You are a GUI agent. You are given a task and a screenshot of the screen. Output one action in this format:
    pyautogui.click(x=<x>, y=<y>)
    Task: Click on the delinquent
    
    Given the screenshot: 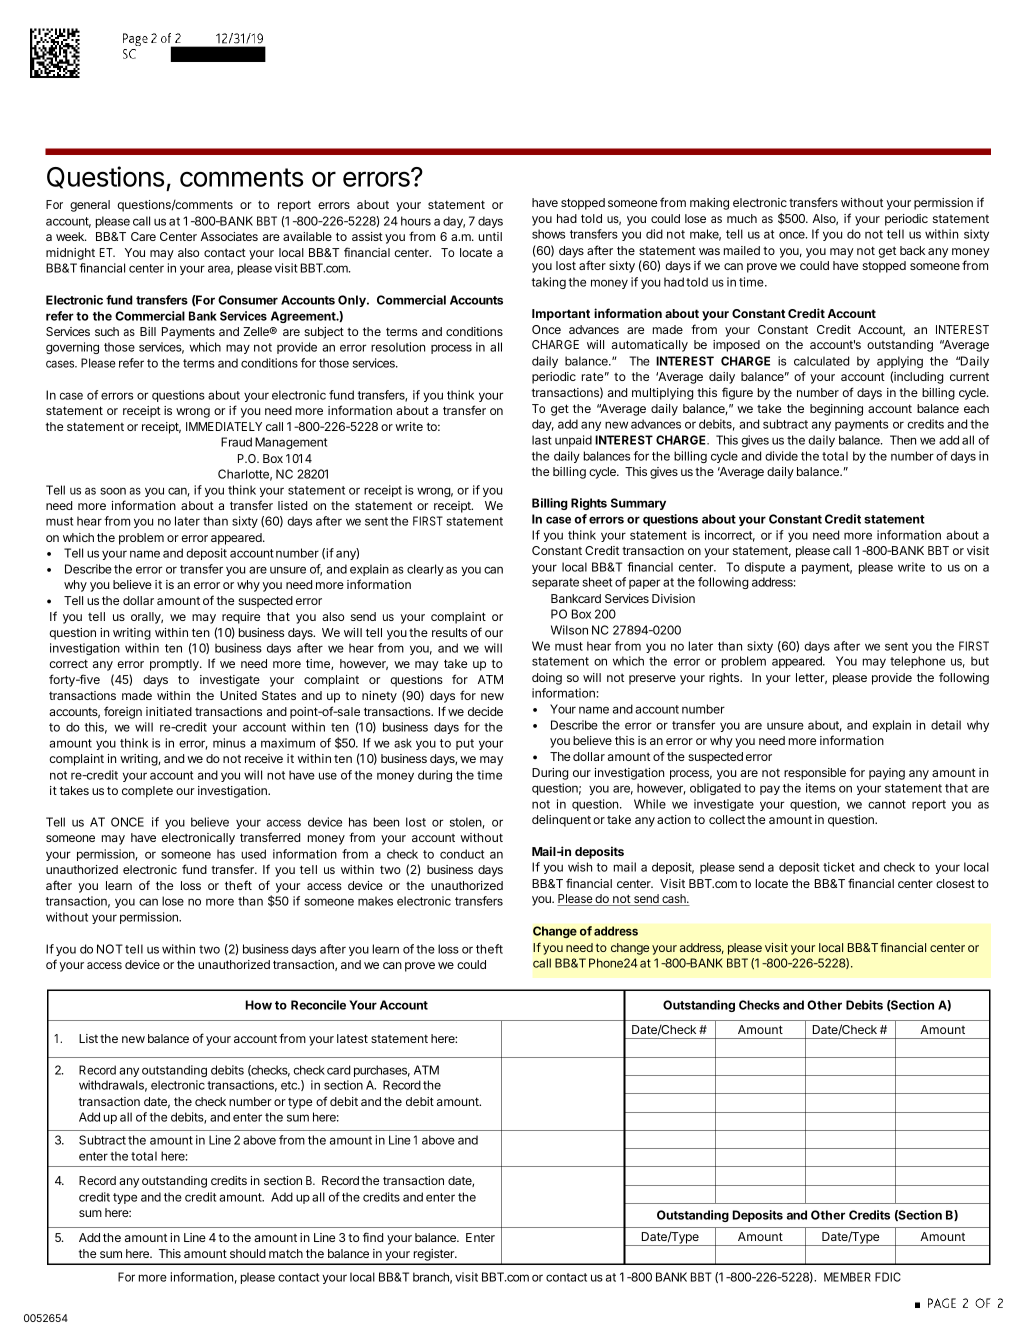 What is the action you would take?
    pyautogui.click(x=561, y=821)
